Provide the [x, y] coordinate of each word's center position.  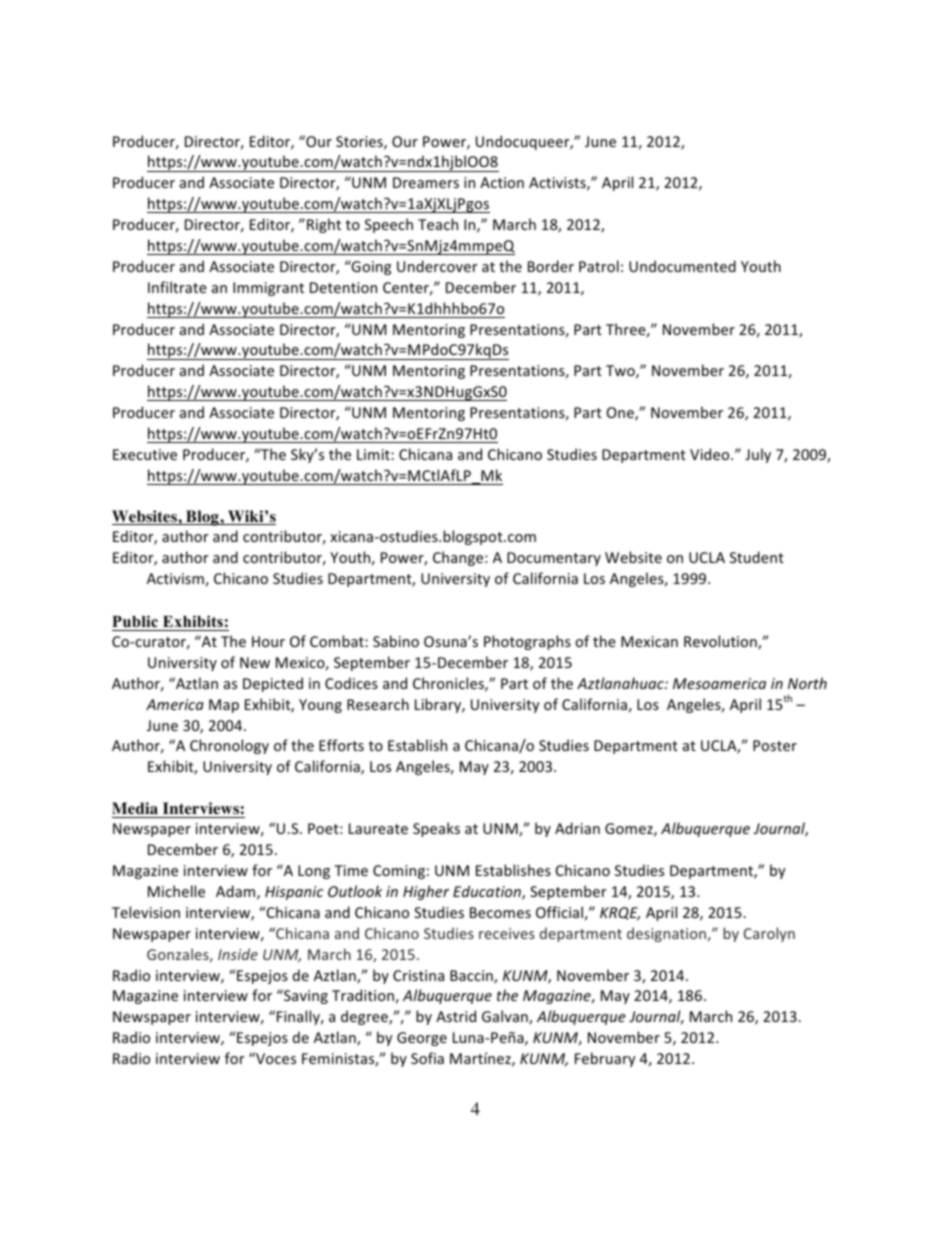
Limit [374, 454]
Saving [305, 996]
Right [324, 225]
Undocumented [682, 266]
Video [711, 454]
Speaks [436, 829]
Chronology [229, 746]
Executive [145, 454]
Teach [438, 224]
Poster [775, 745]
